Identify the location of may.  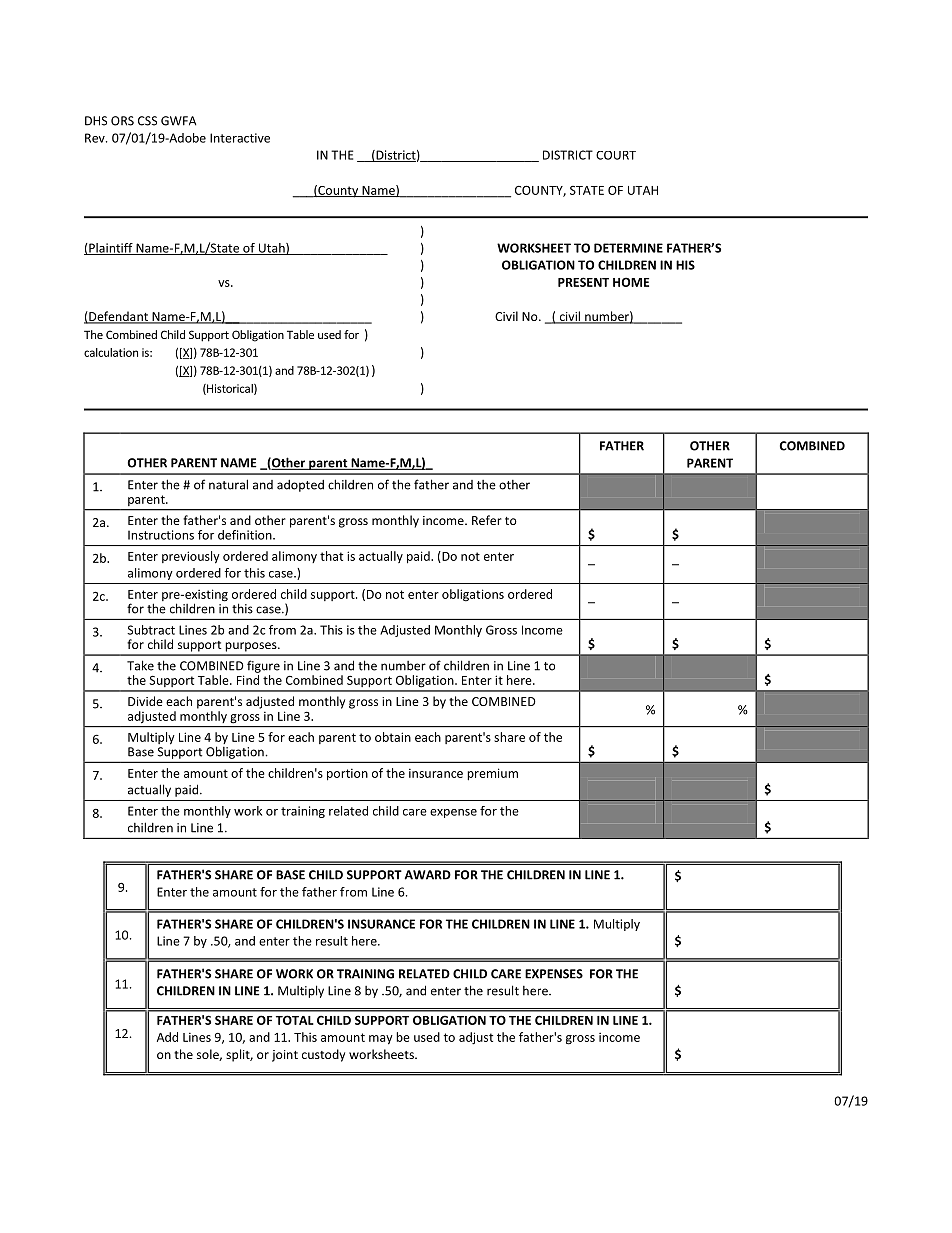
(381, 1040).
